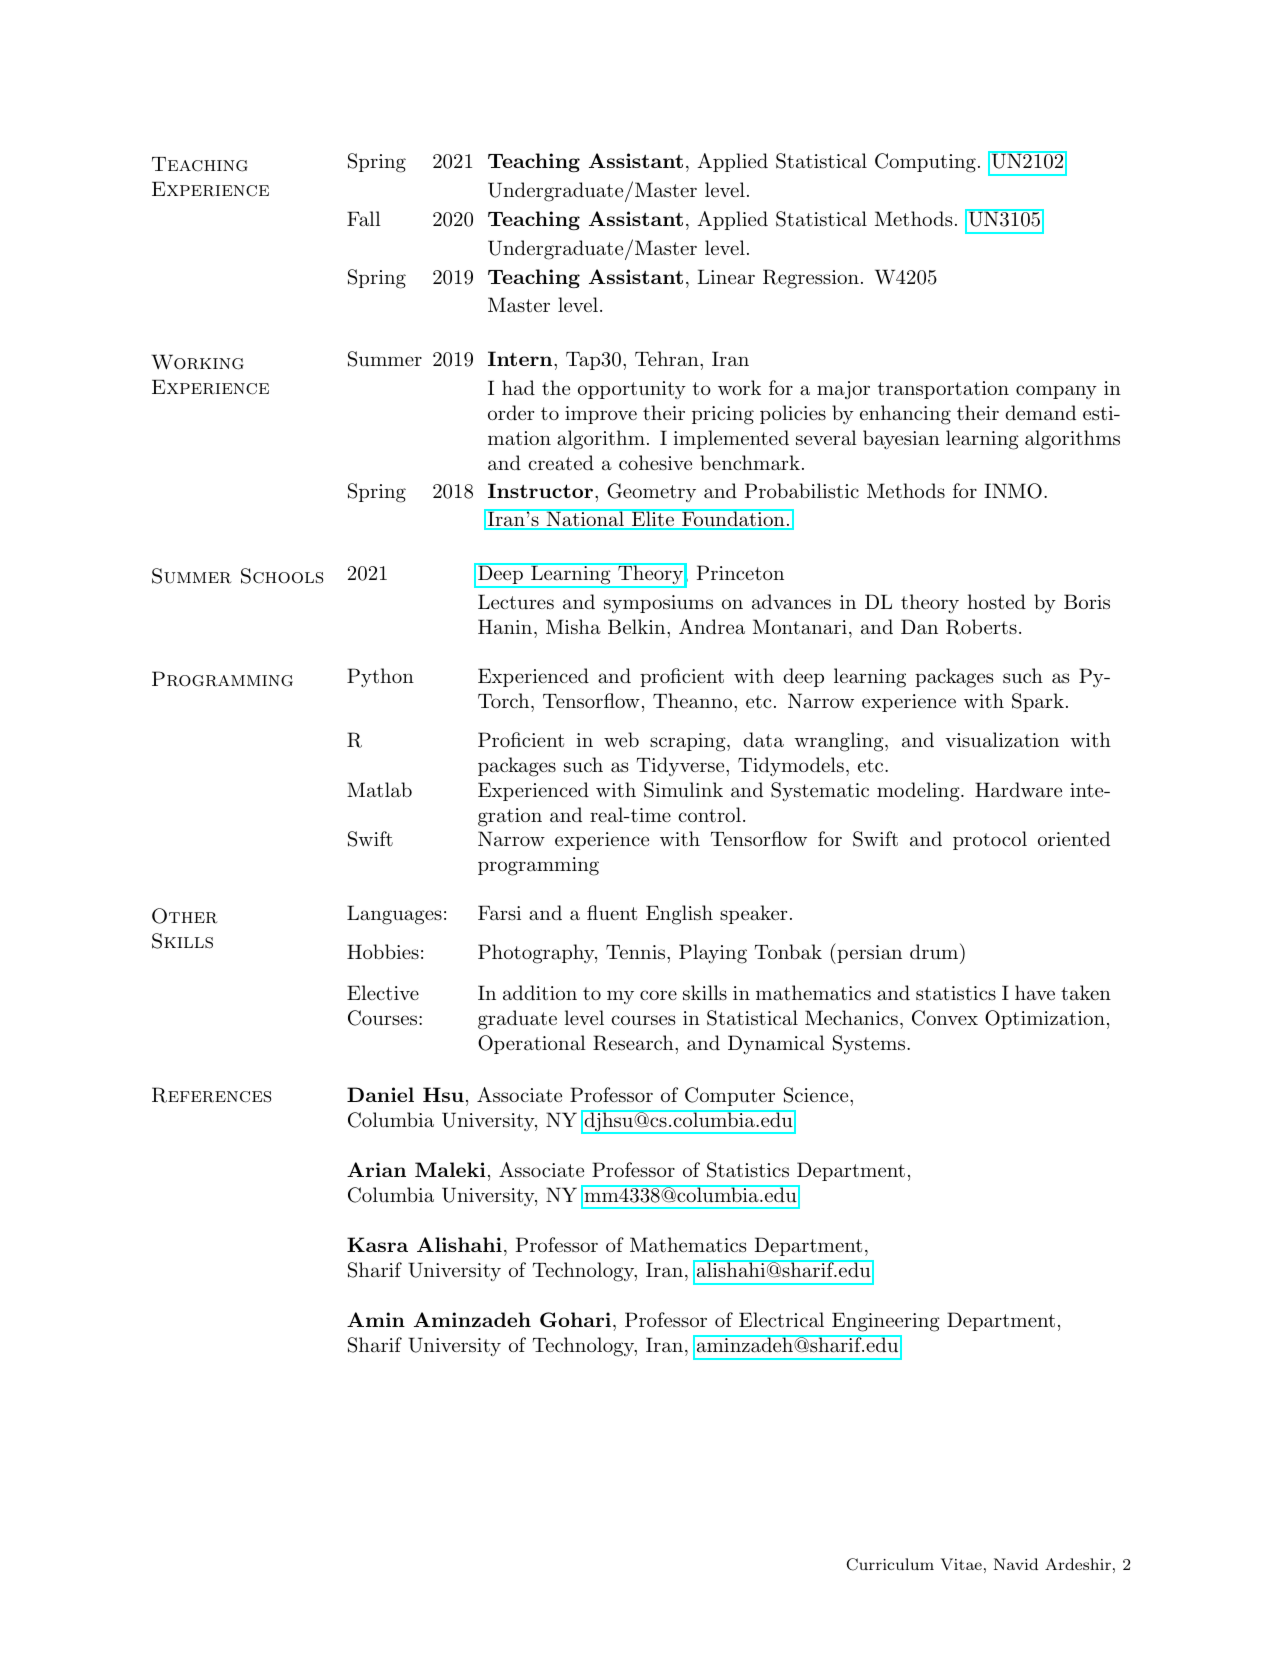 This document has height=1659, width=1282. What do you see at coordinates (364, 218) in the document?
I see `Fall` at bounding box center [364, 218].
